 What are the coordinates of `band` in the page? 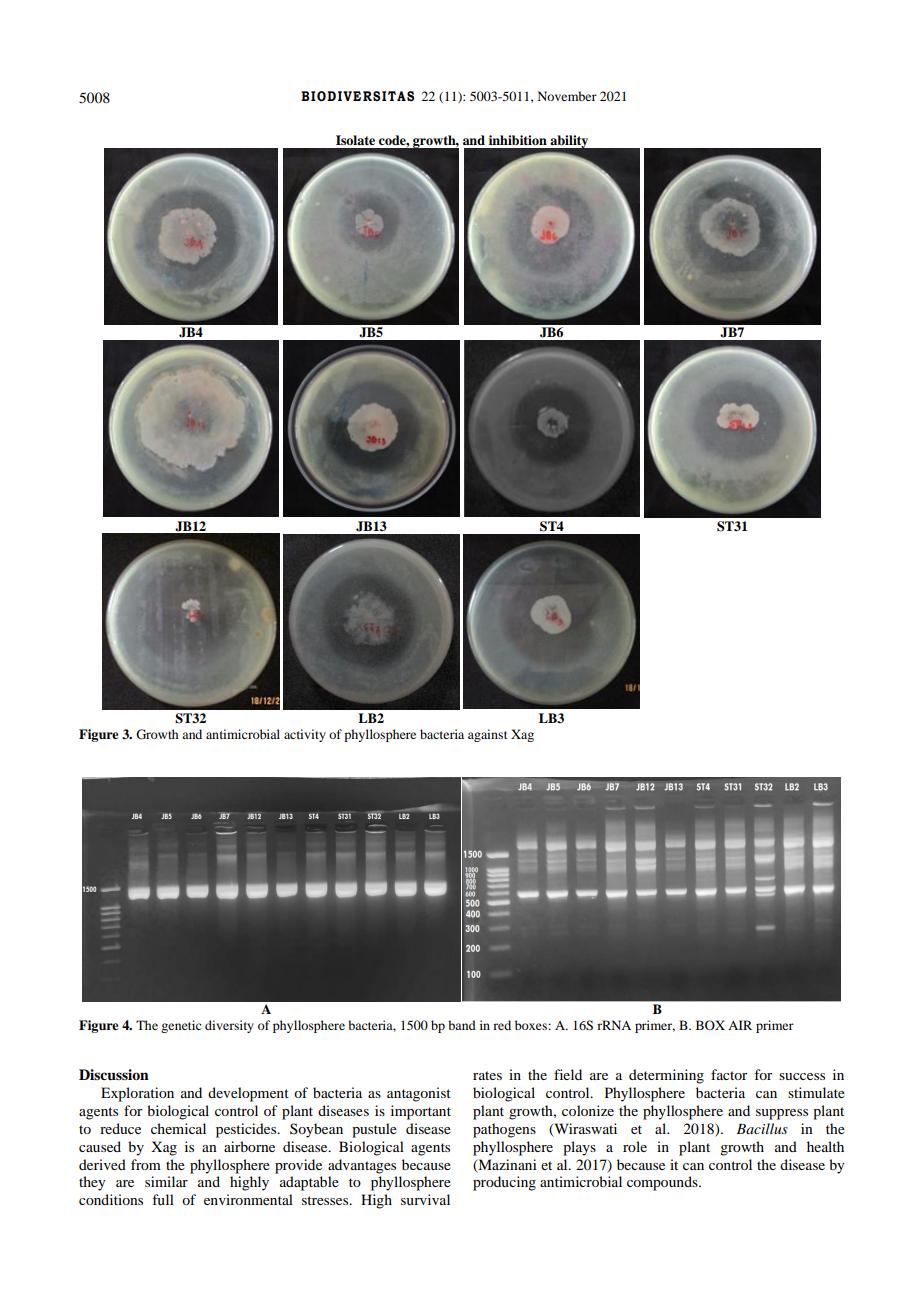 It's located at (462, 1025).
